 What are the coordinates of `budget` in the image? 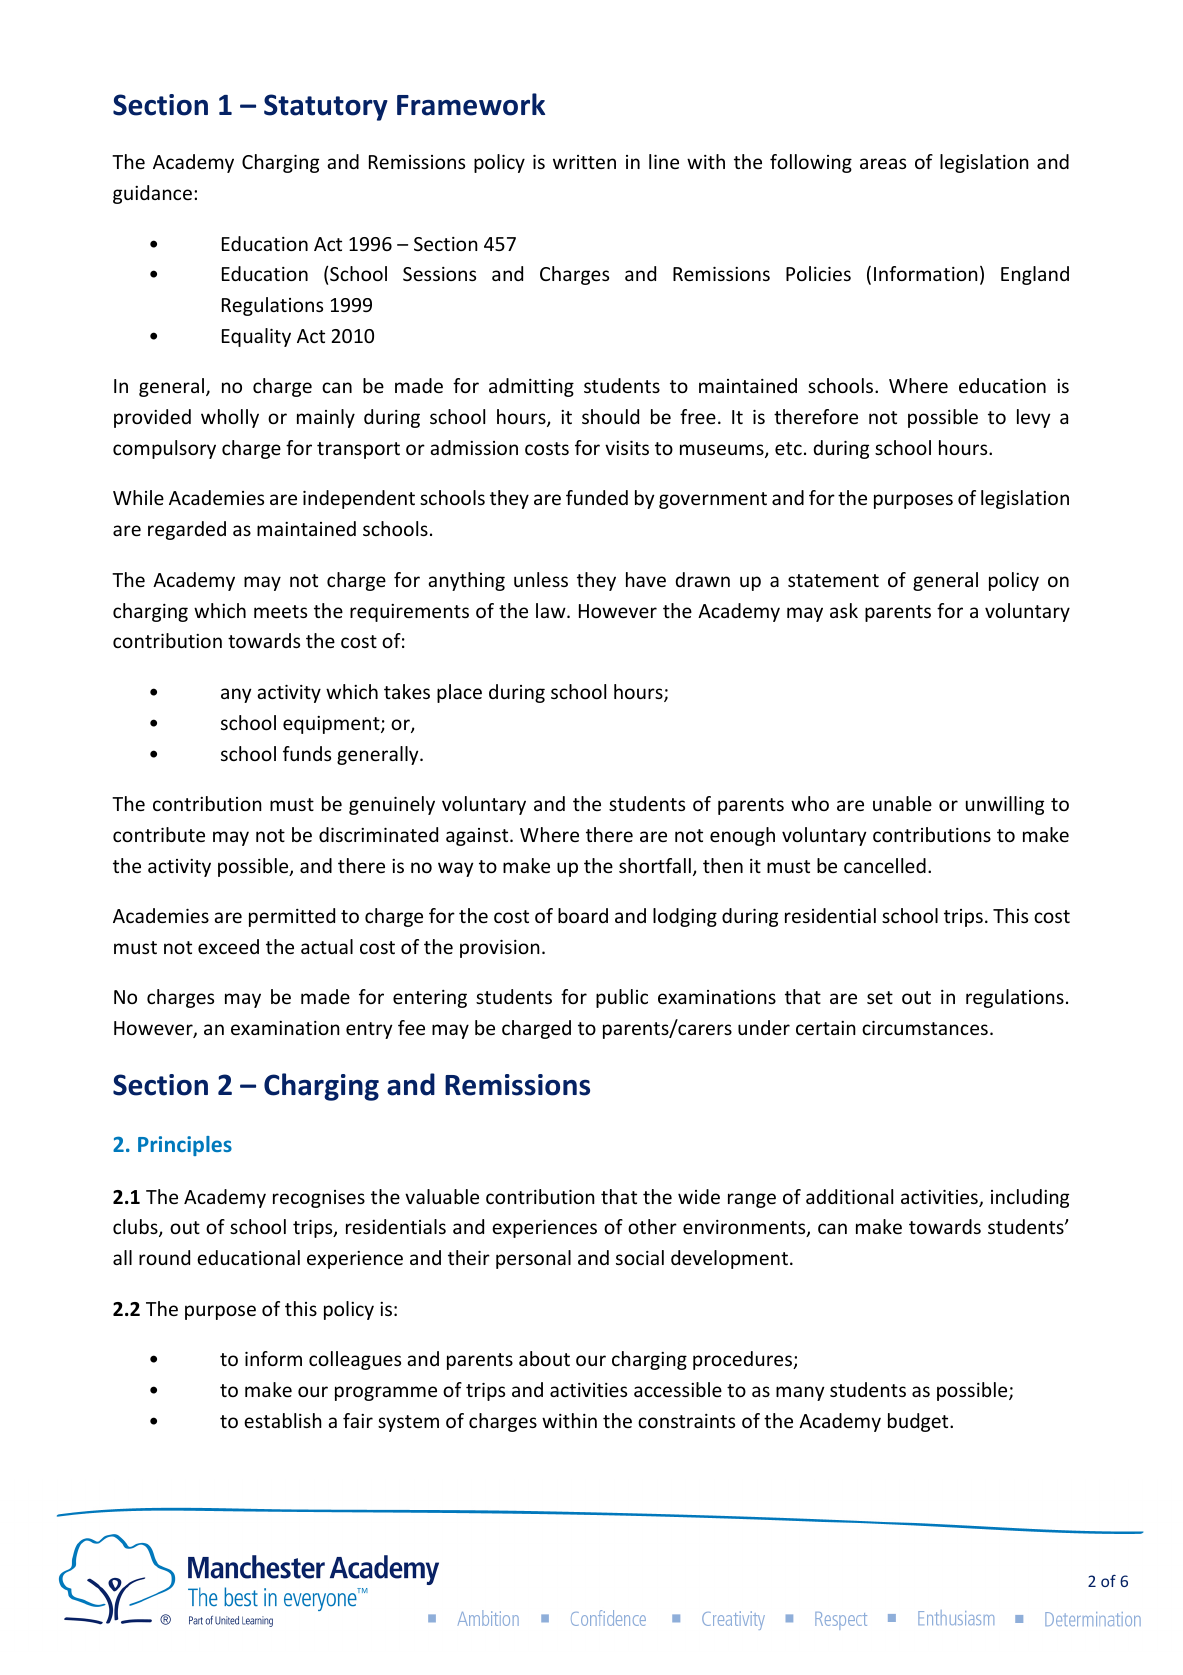 It's located at (919, 1422).
